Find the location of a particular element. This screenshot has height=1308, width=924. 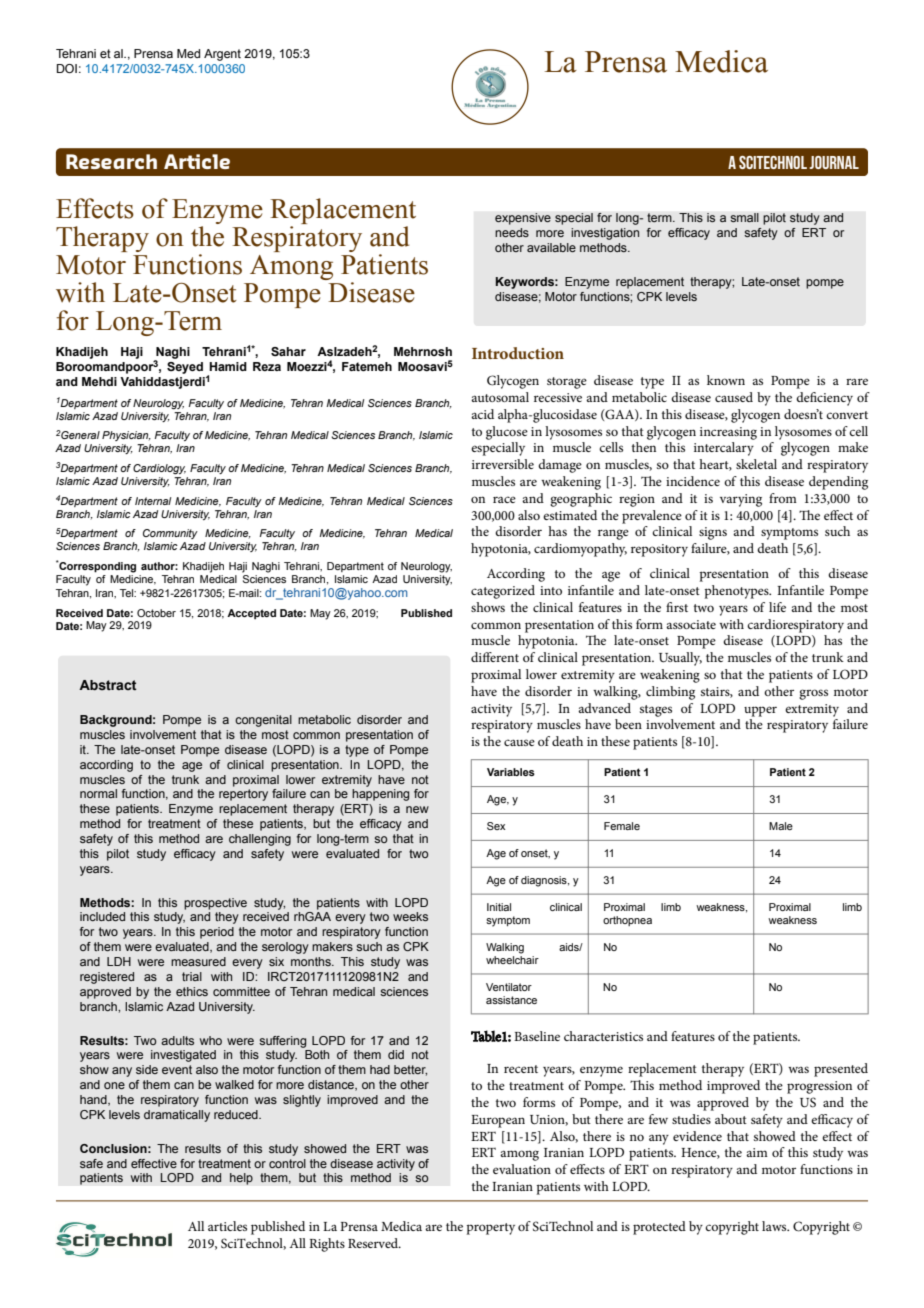

October is located at coordinates (156, 613).
